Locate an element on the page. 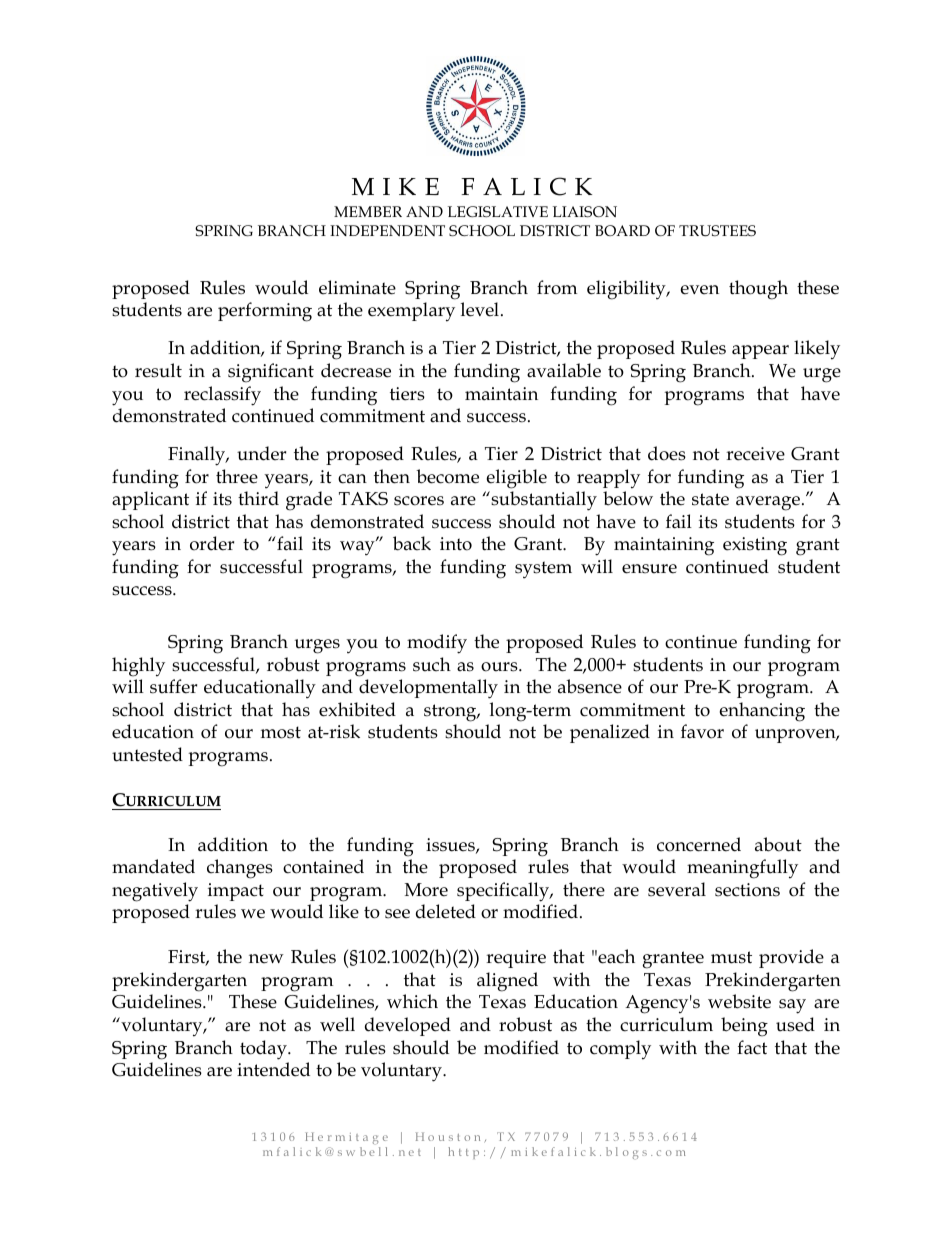 The image size is (952, 1233). TRUSTEES is located at coordinates (717, 230).
